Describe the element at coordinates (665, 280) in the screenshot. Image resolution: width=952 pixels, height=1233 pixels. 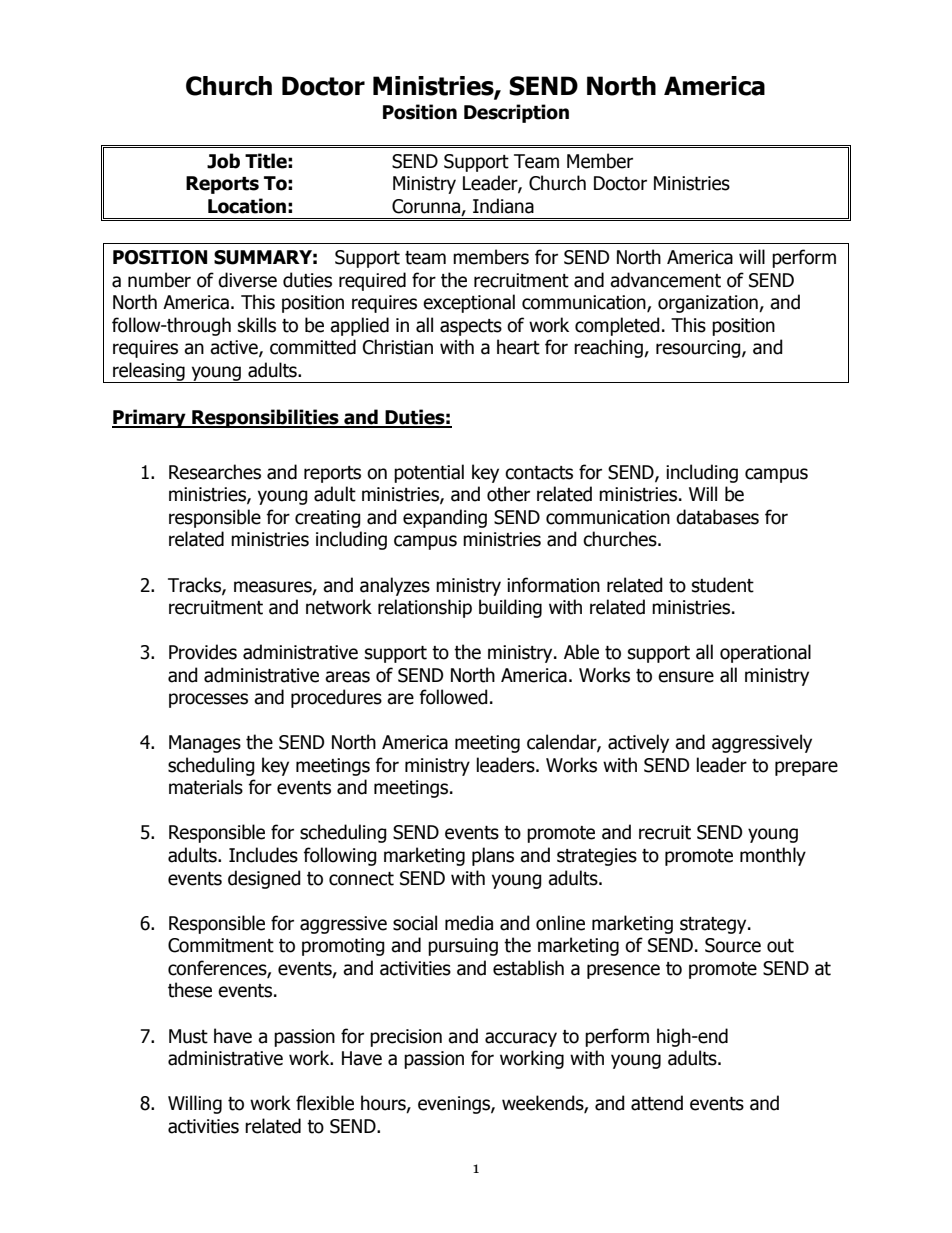
I see `advancement` at that location.
